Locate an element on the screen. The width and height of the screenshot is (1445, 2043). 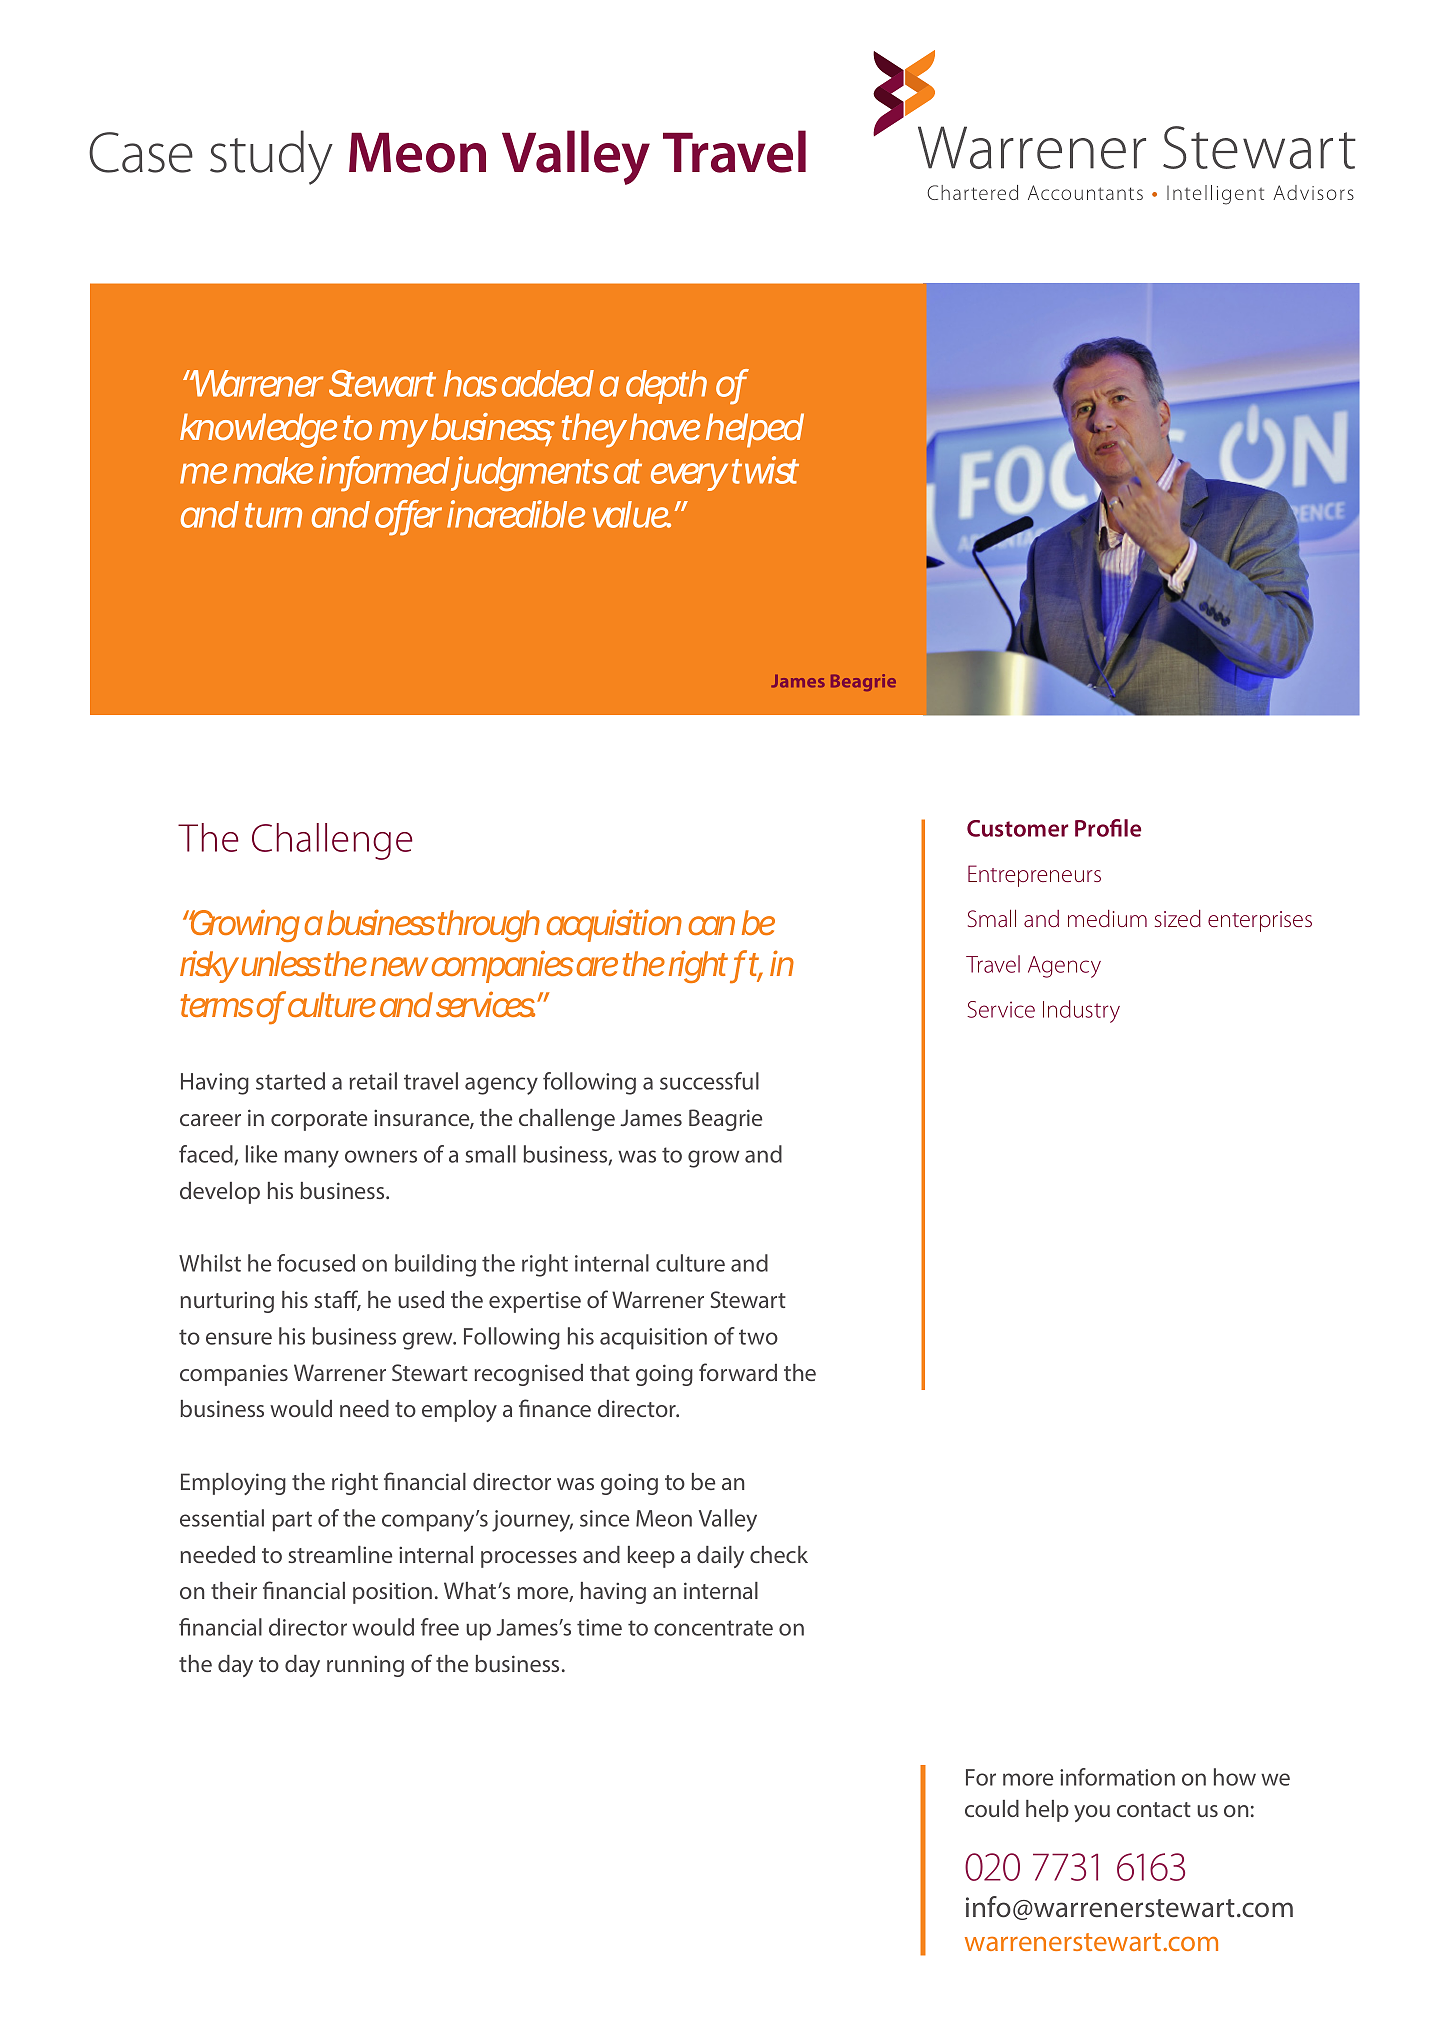
running is located at coordinates (365, 1666).
